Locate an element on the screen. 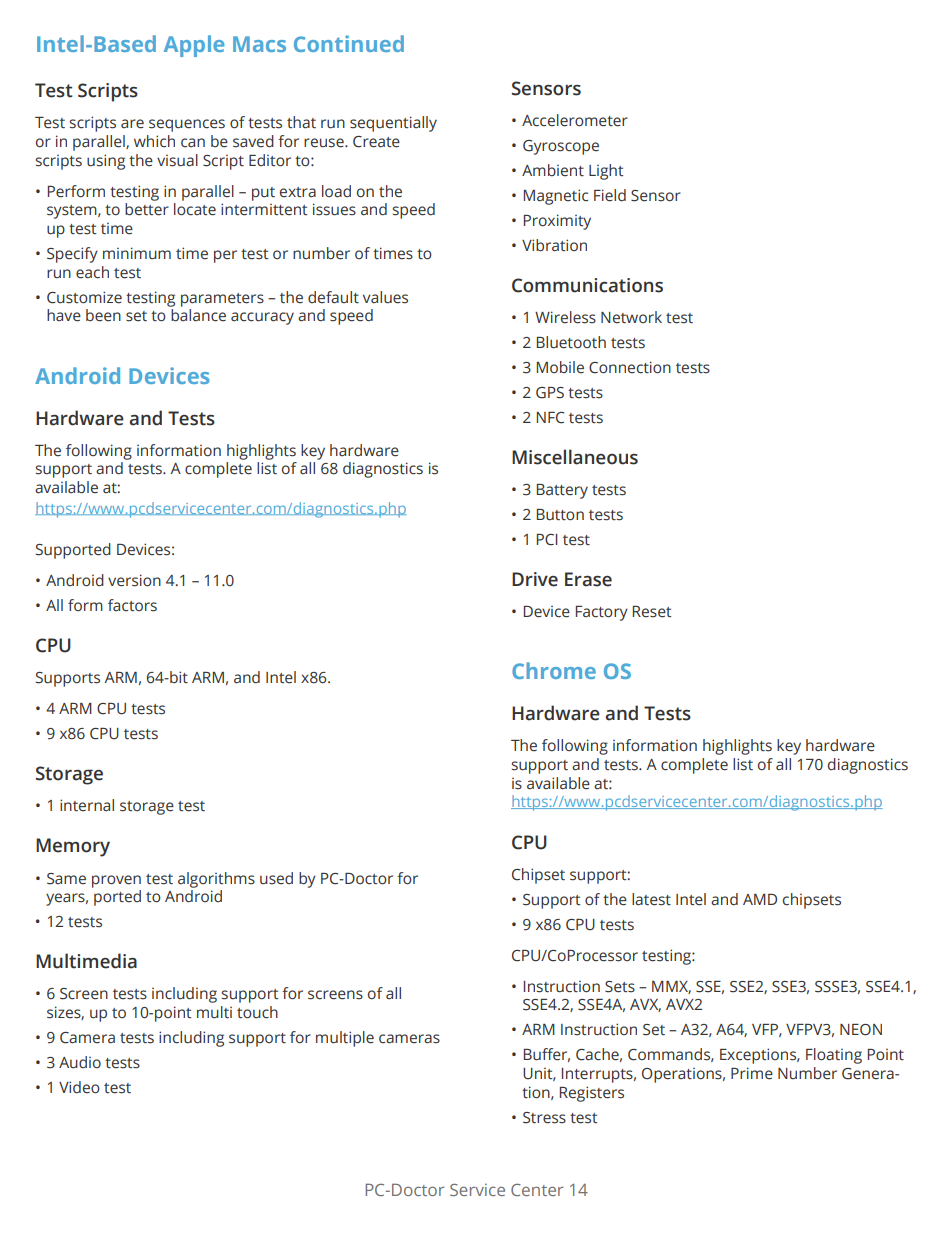 This screenshot has width=952, height=1233. Video is located at coordinates (79, 1087).
